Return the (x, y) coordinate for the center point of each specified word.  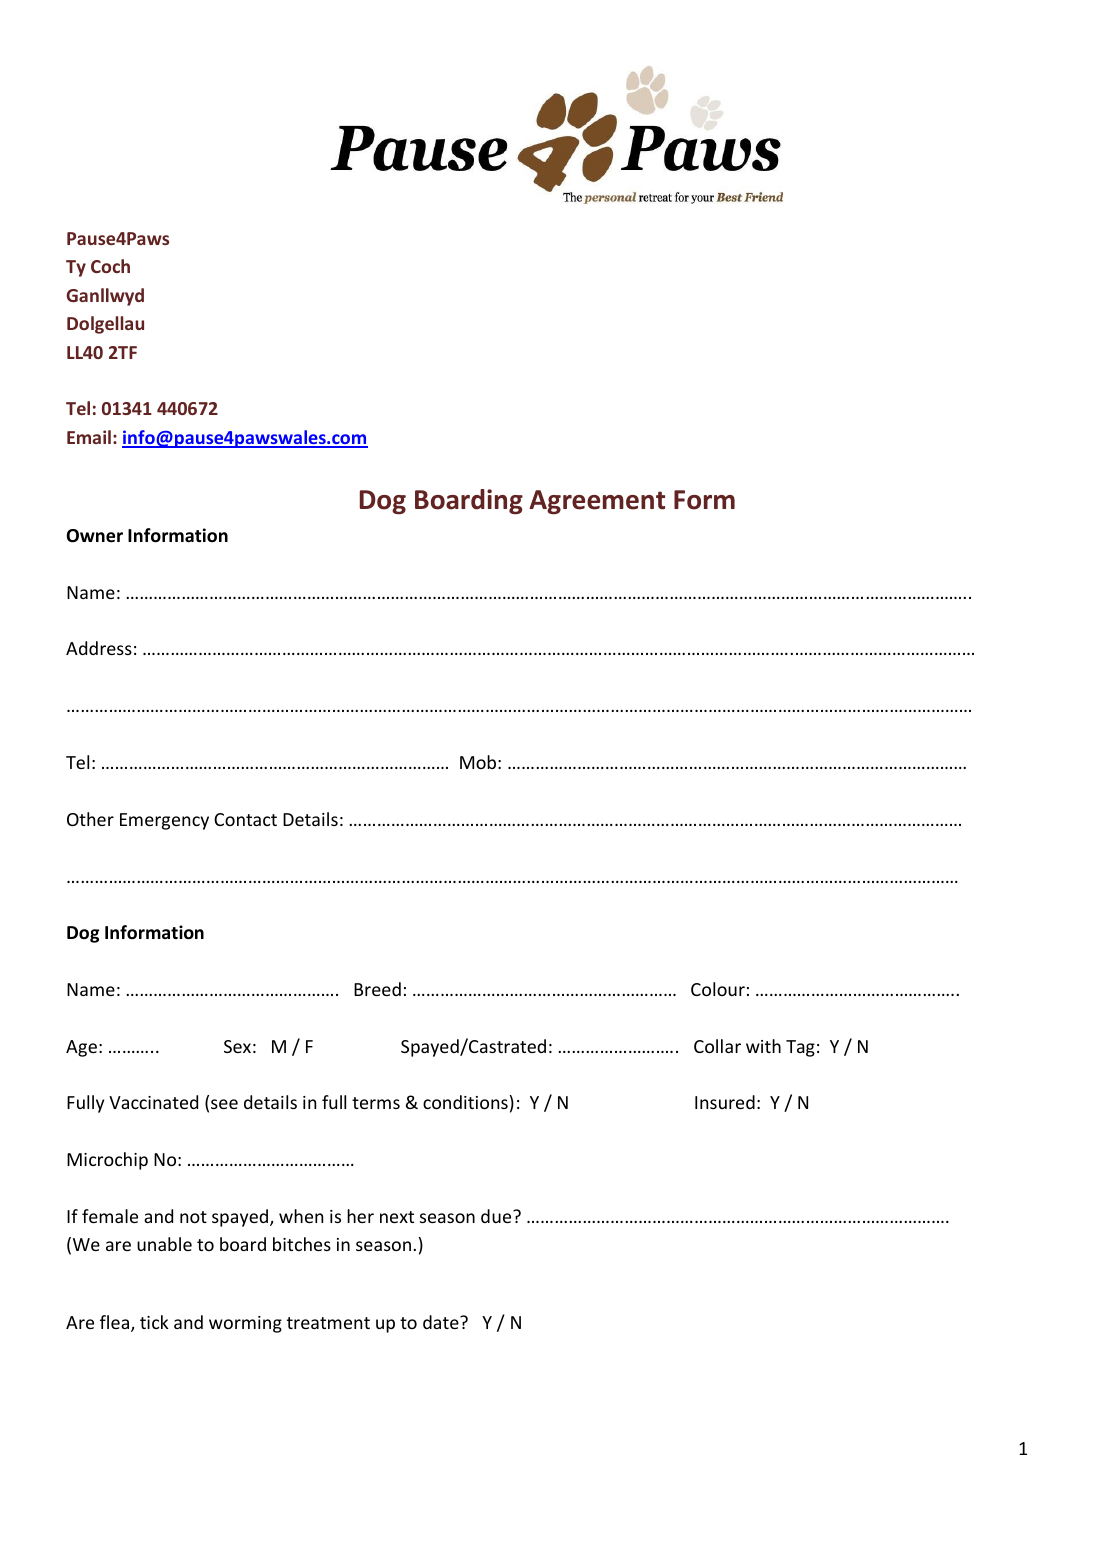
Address (99, 648)
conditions (465, 1102)
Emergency (164, 821)
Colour (718, 989)
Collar (717, 1046)
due (497, 1216)
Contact (245, 819)
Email (89, 437)
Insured (725, 1102)
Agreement (597, 502)
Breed (377, 989)
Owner (95, 536)
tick (154, 1322)
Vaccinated (153, 1102)
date (442, 1322)
